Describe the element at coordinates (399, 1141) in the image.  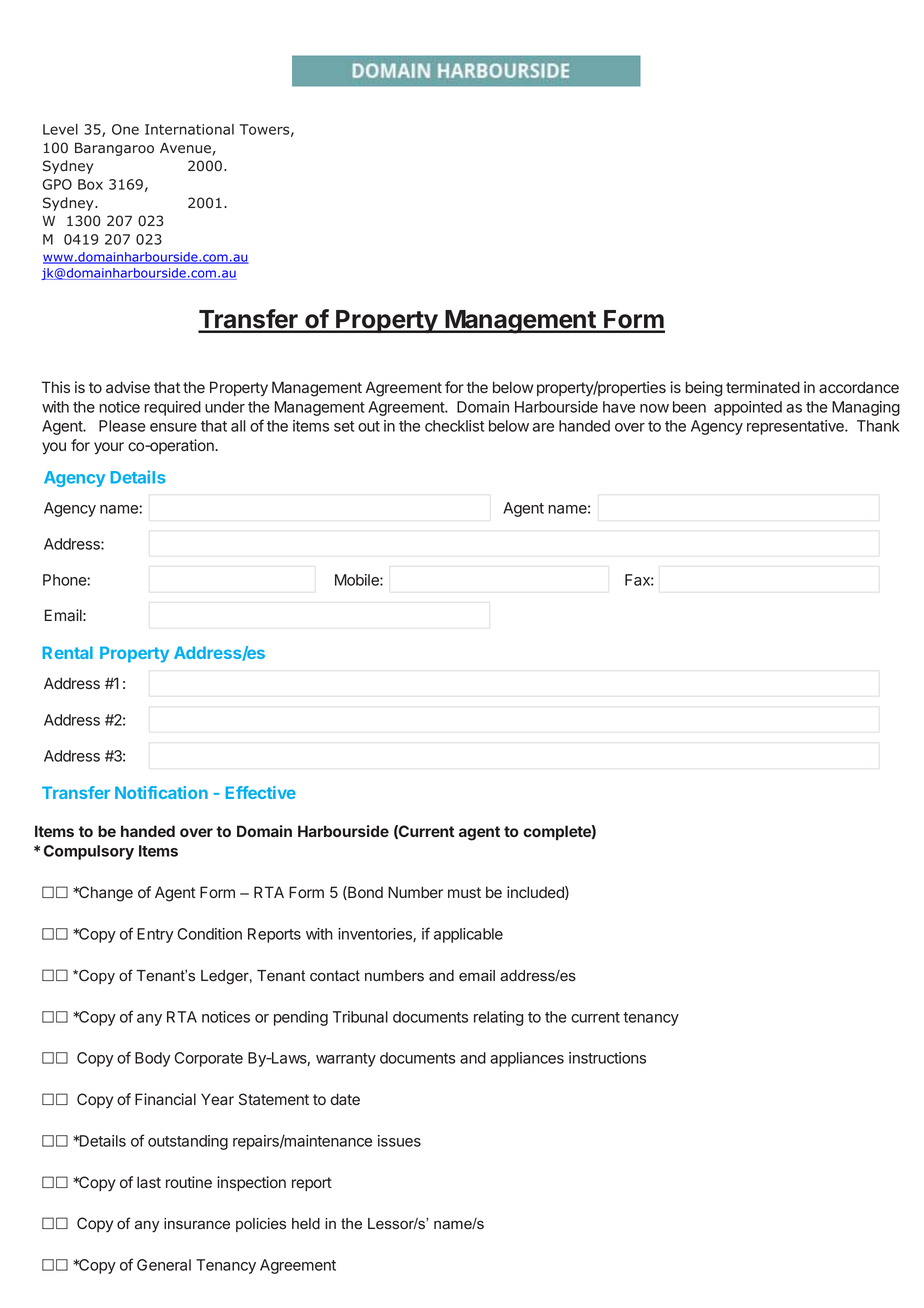
I see `issues` at that location.
